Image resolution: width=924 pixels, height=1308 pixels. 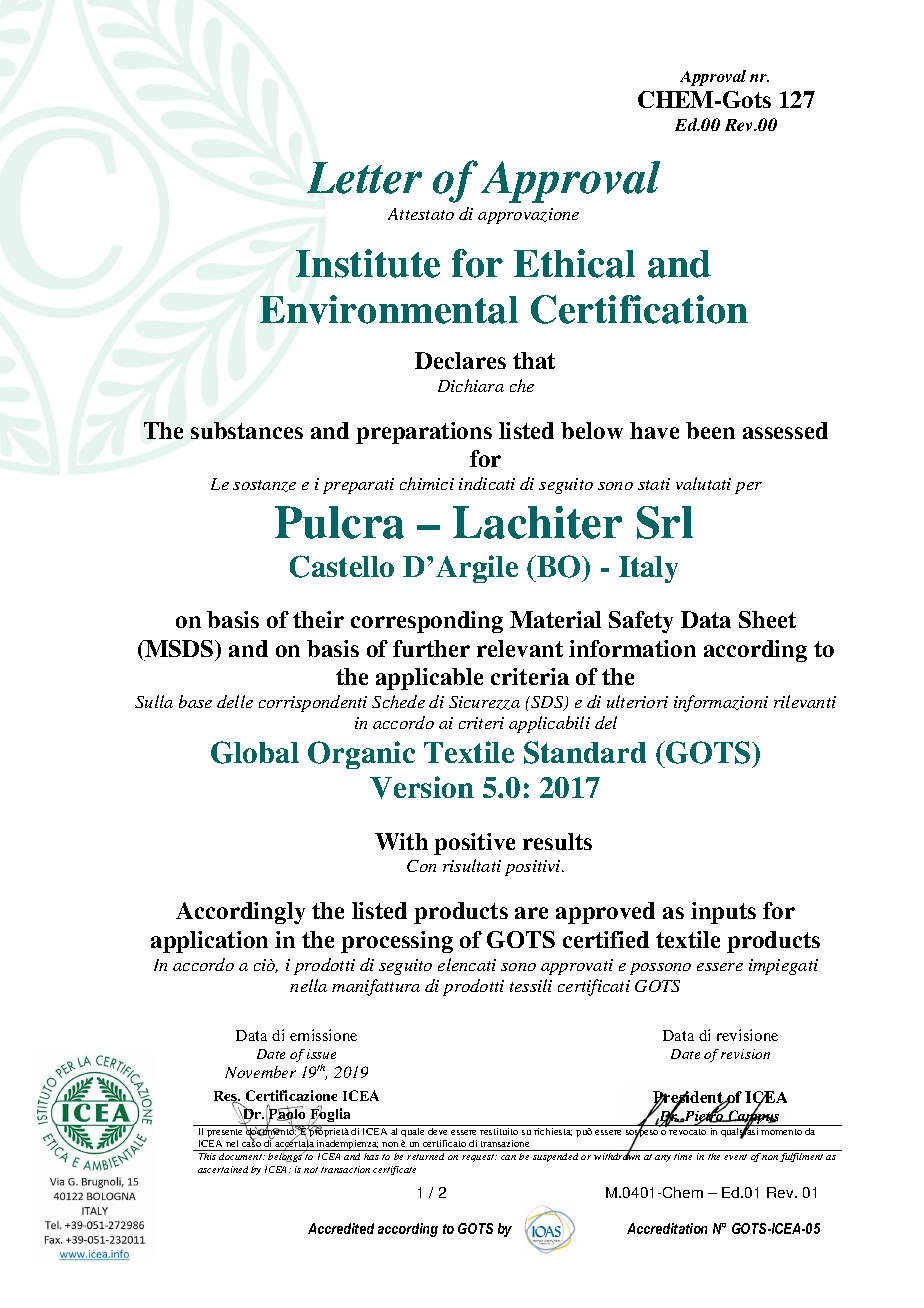 I want to click on application, so click(x=209, y=942).
